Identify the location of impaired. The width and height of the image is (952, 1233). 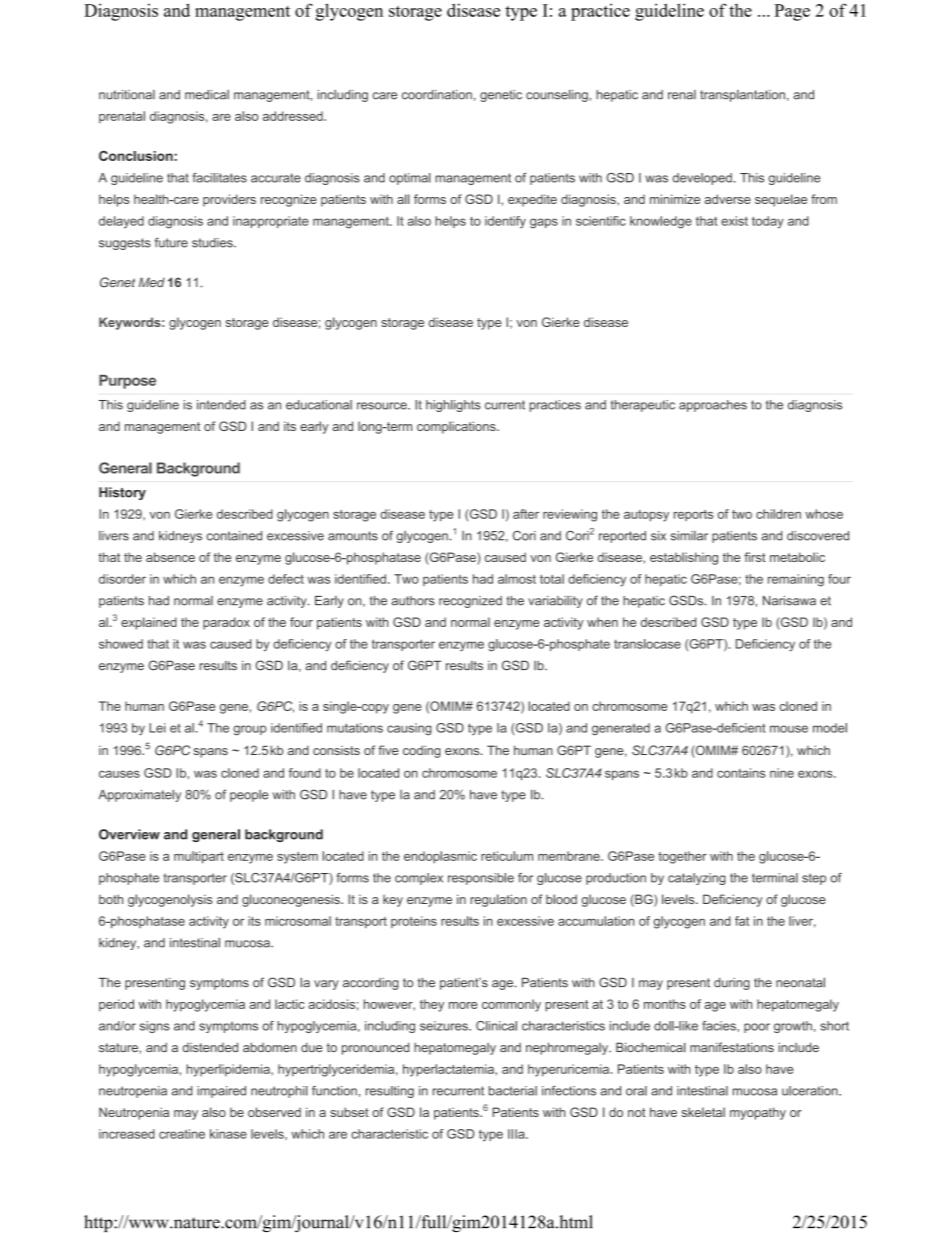
(221, 1092).
